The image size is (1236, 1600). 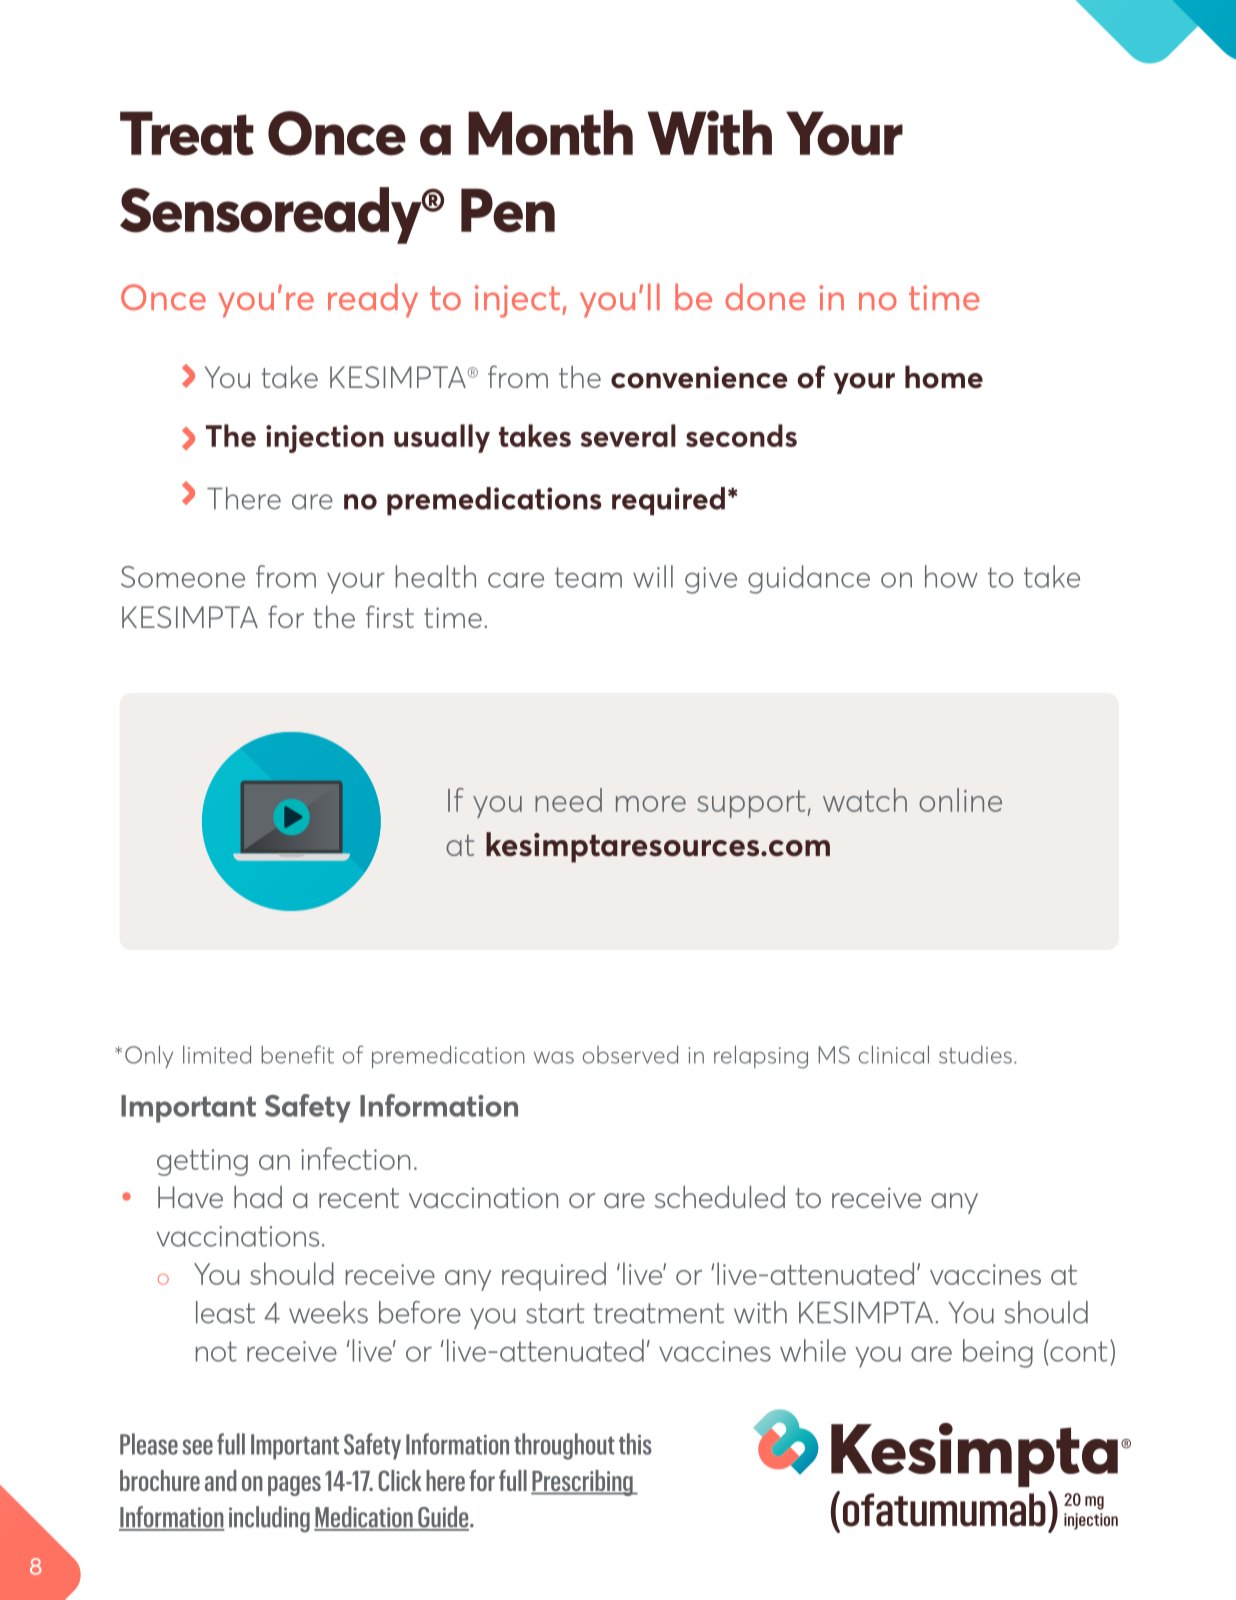 I want to click on need, so click(x=568, y=800).
